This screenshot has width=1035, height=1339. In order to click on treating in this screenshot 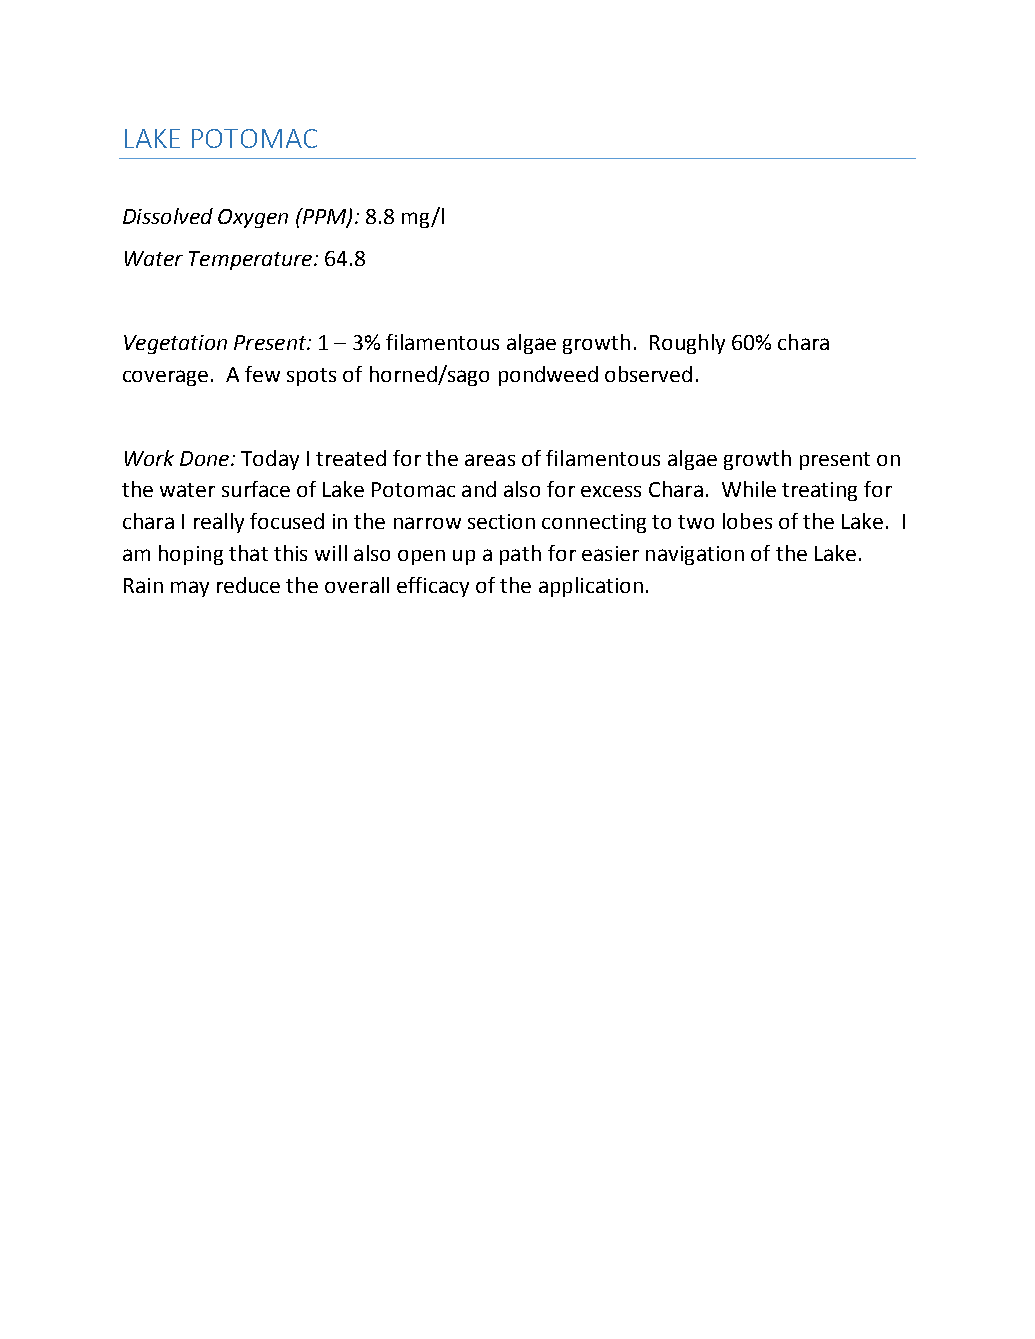, I will do `click(819, 491)`.
